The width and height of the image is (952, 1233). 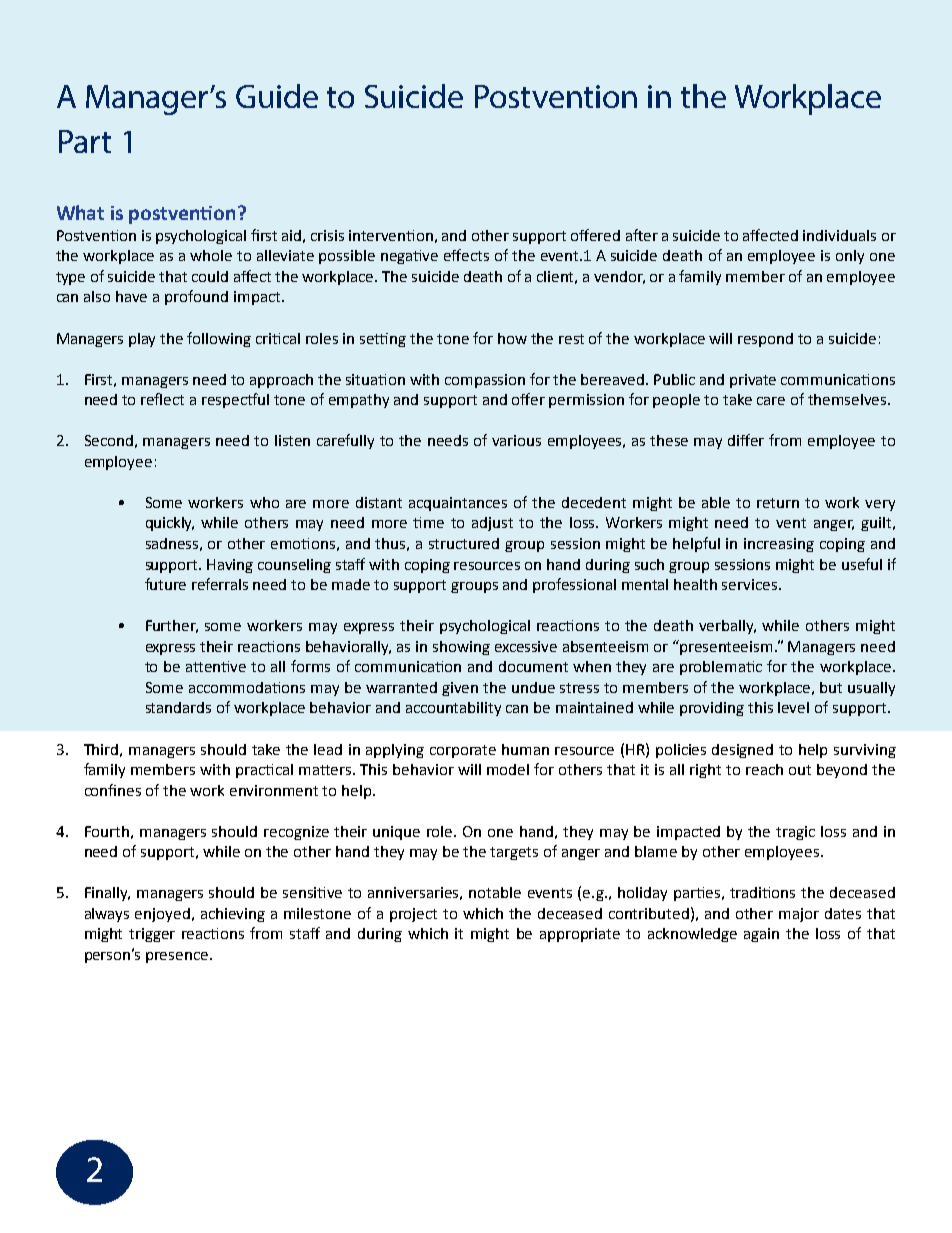 I want to click on trigger, so click(x=152, y=935).
